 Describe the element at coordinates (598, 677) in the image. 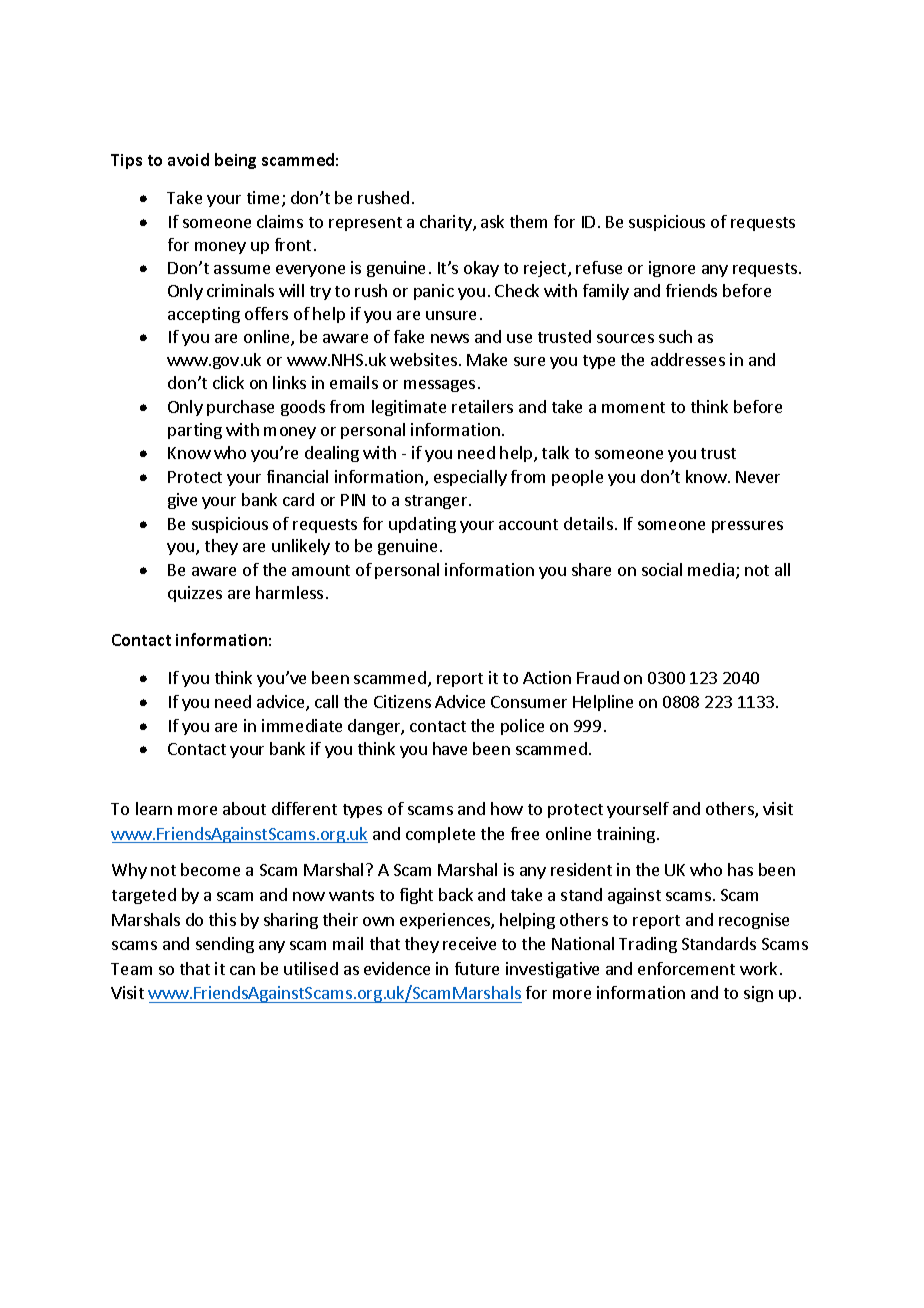

I see `Fraud` at that location.
